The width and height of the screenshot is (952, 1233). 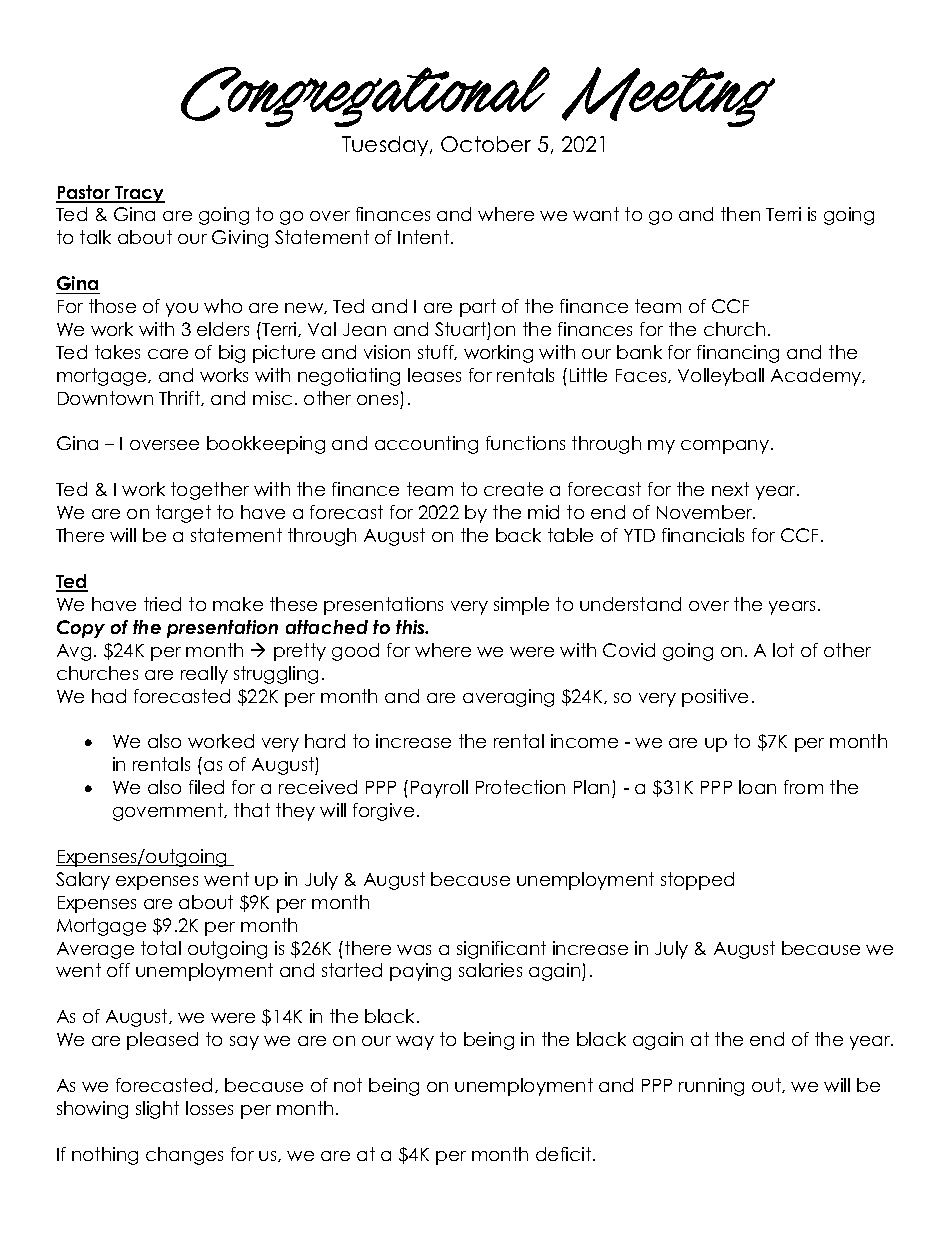 What do you see at coordinates (415, 1043) in the screenshot?
I see `way` at bounding box center [415, 1043].
